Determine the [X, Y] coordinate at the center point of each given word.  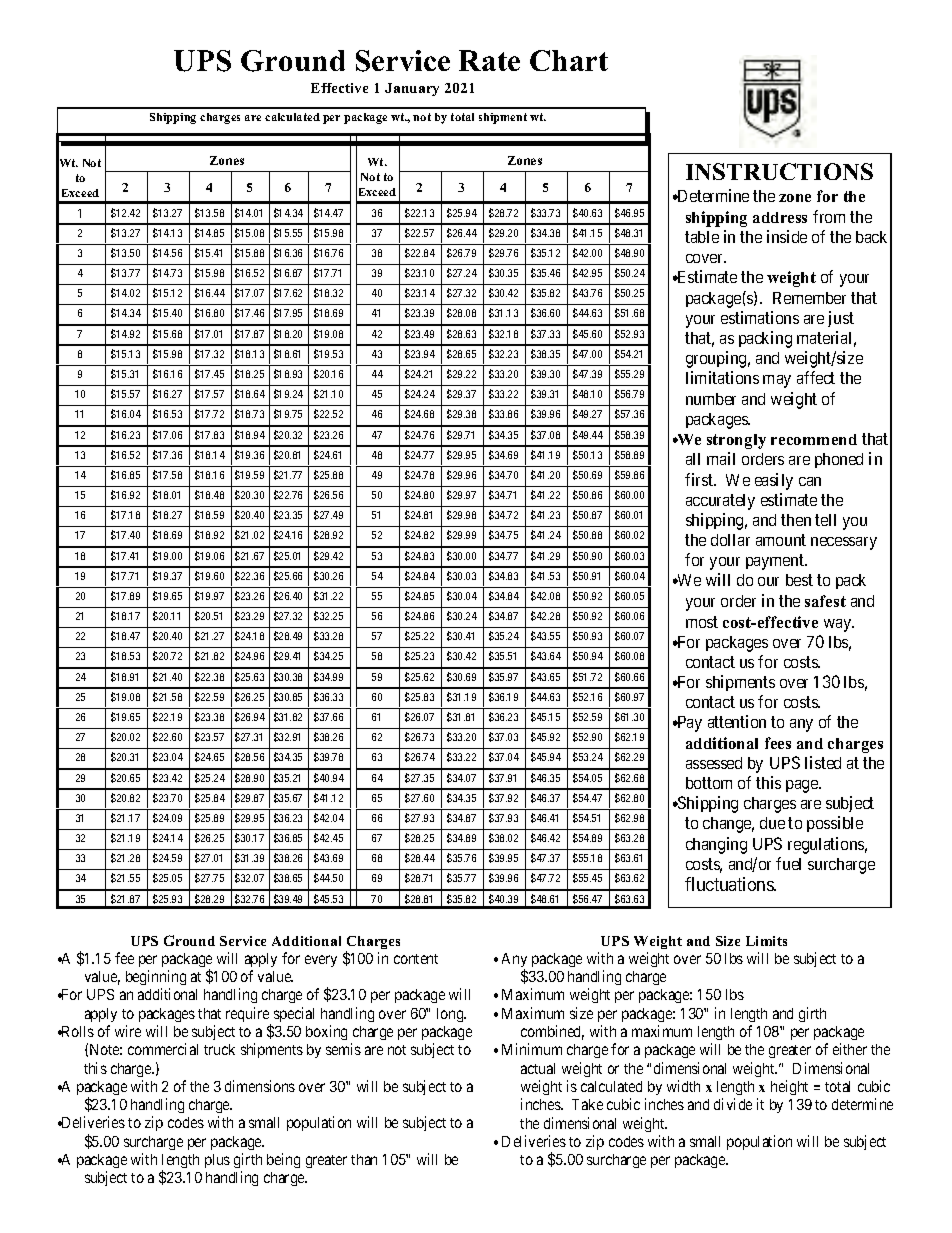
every [321, 961]
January [412, 89]
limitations [722, 377]
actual [538, 1068]
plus [217, 1161]
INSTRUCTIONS [779, 171]
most [702, 622]
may [777, 381]
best [799, 580]
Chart [569, 60]
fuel [788, 863]
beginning [156, 977]
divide [733, 1104]
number [711, 399]
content [416, 959]
